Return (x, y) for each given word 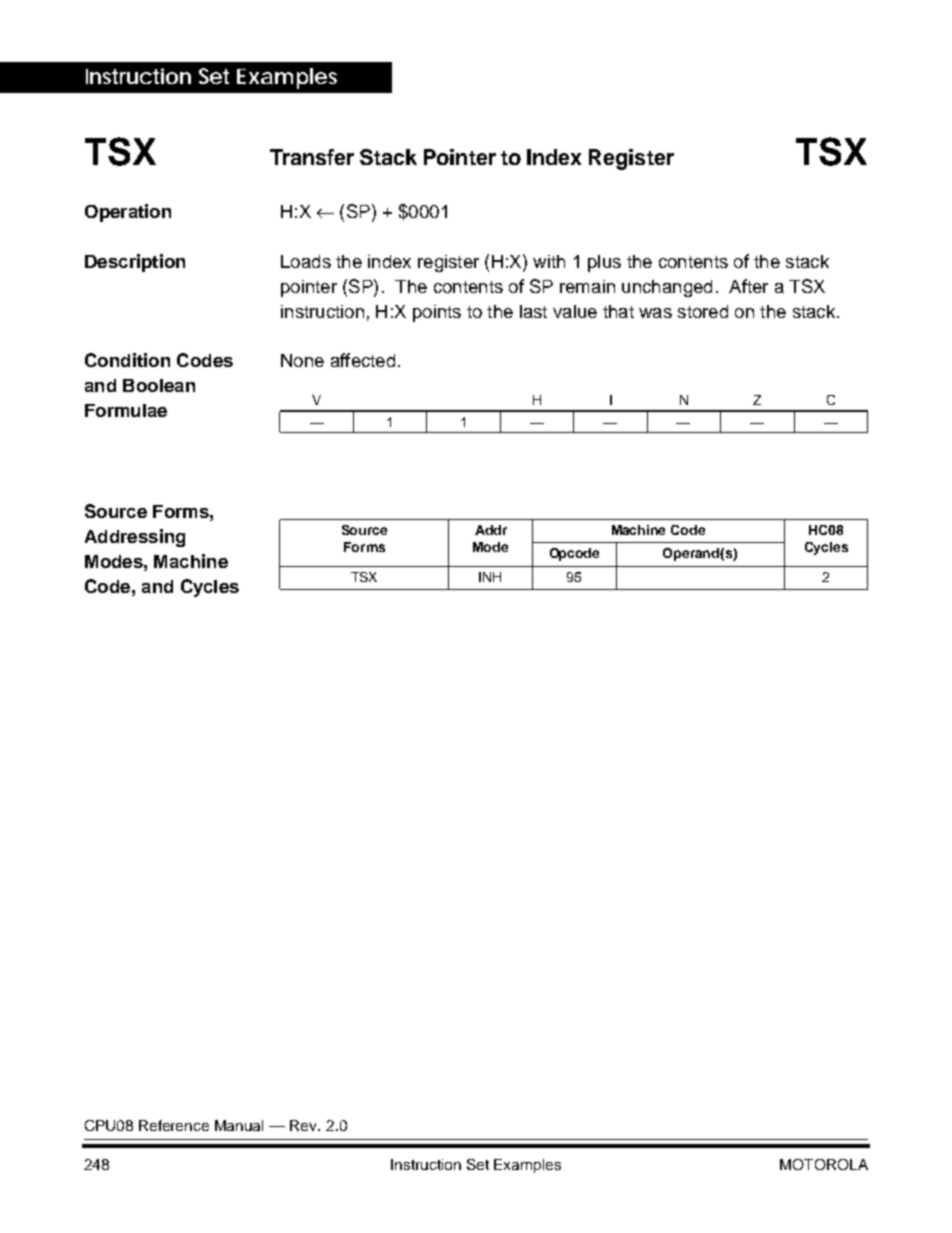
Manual (239, 1125)
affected (363, 360)
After (748, 286)
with (549, 261)
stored (703, 311)
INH (490, 577)
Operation (128, 213)
